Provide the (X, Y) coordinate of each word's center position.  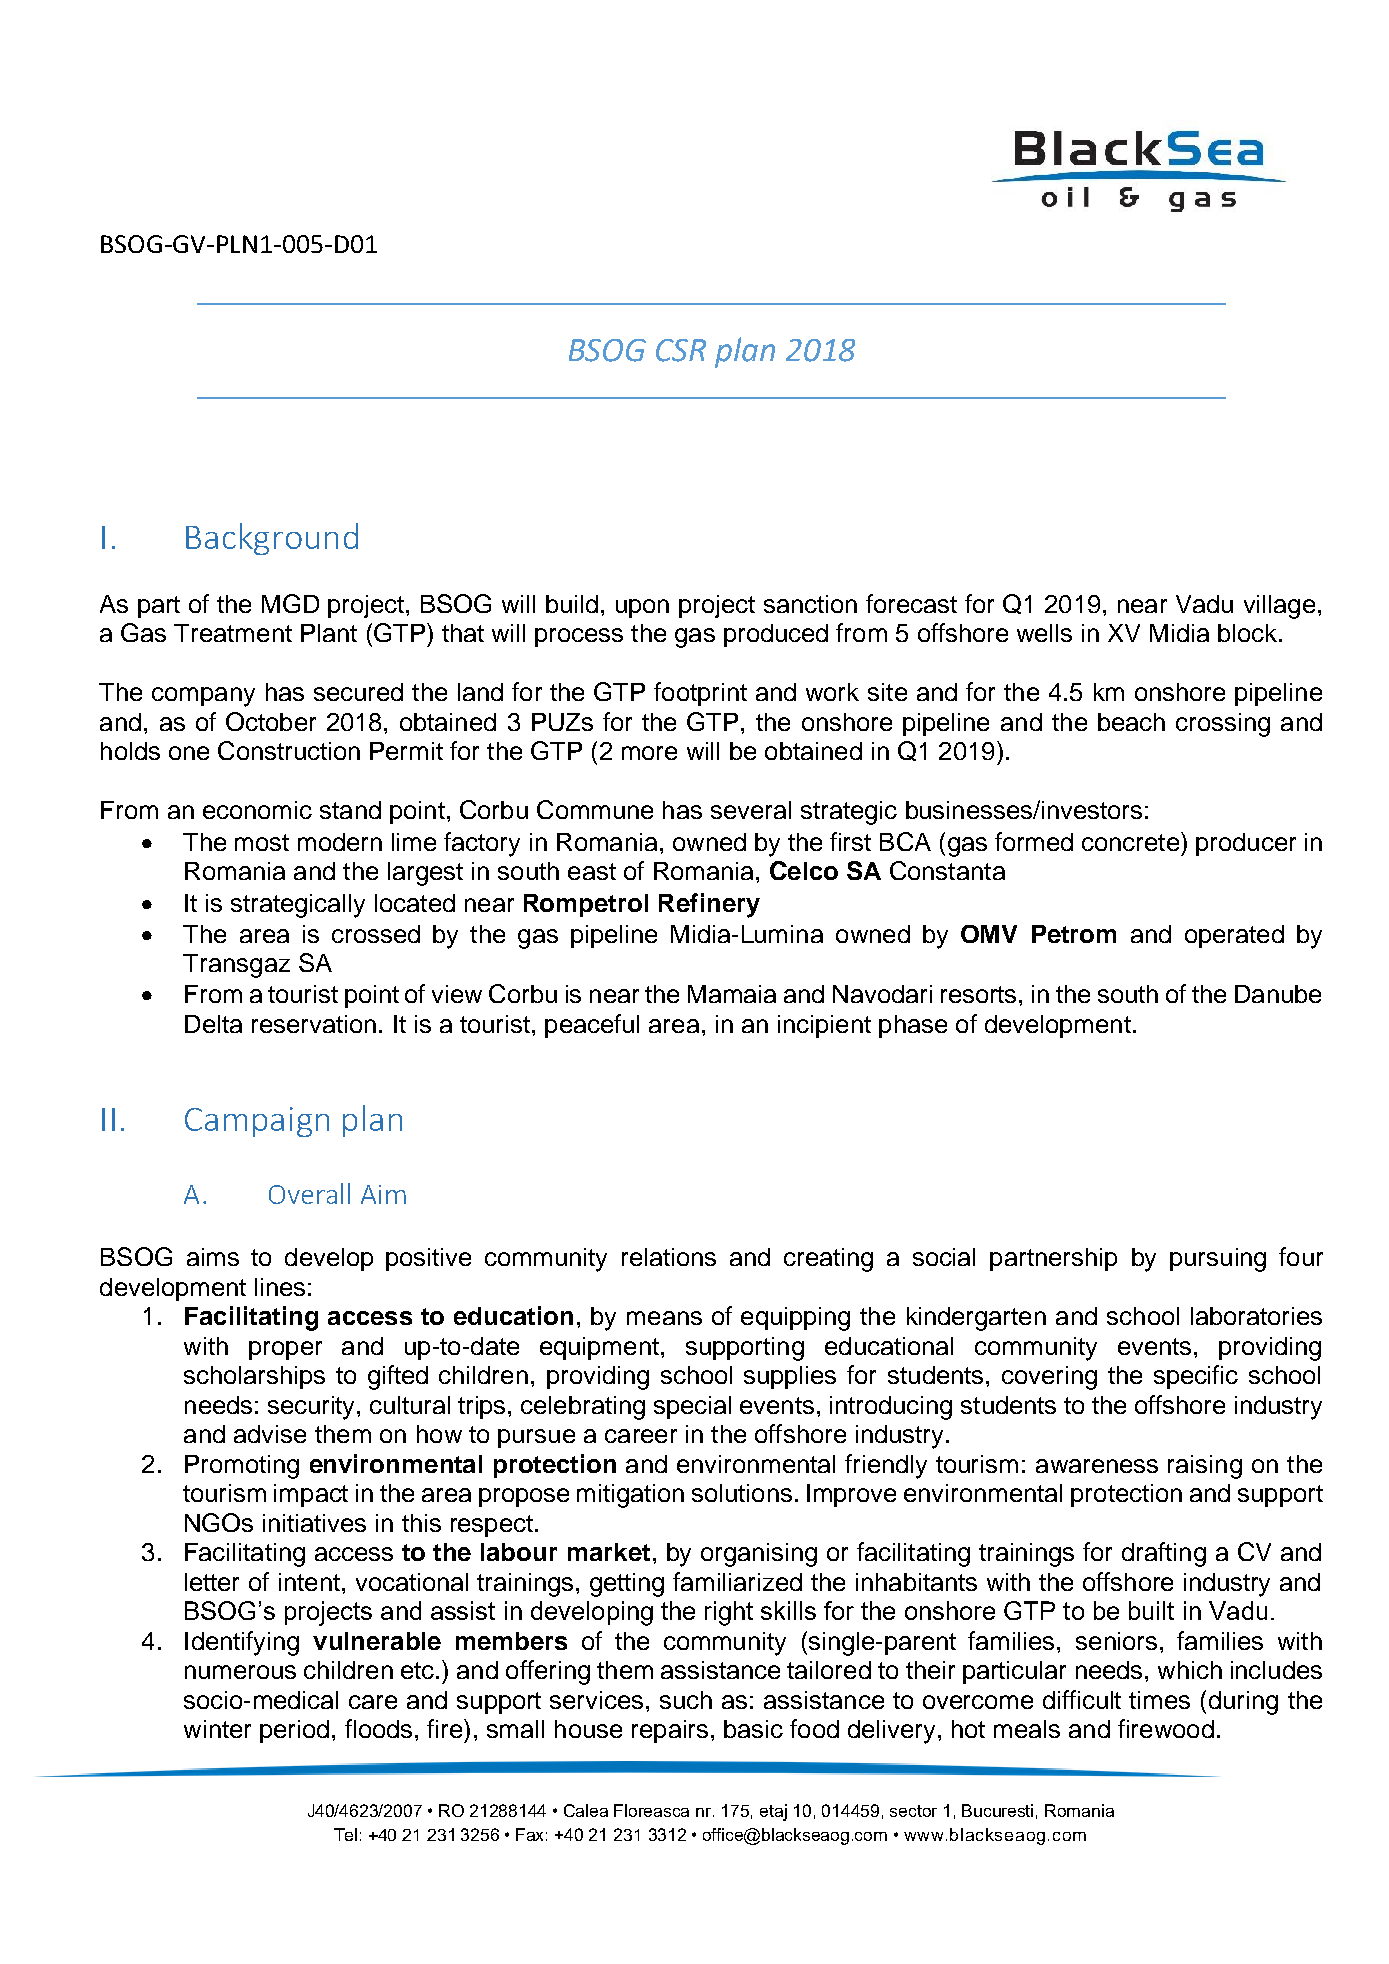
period (294, 1731)
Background (272, 539)
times (1159, 1700)
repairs (670, 1731)
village (1279, 607)
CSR (681, 350)
